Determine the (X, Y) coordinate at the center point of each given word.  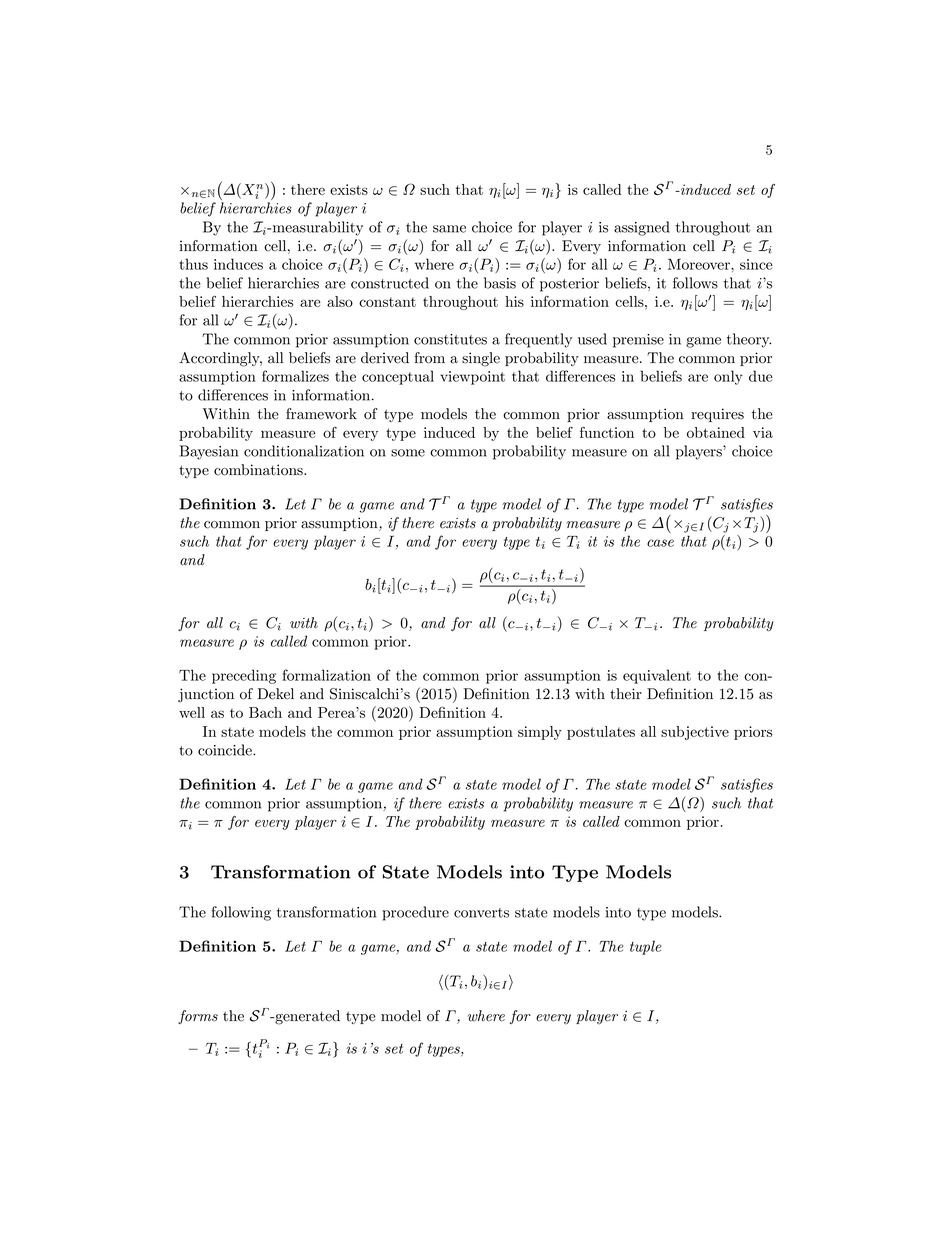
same (449, 229)
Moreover (700, 264)
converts (481, 913)
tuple (645, 947)
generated (306, 1017)
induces (238, 264)
